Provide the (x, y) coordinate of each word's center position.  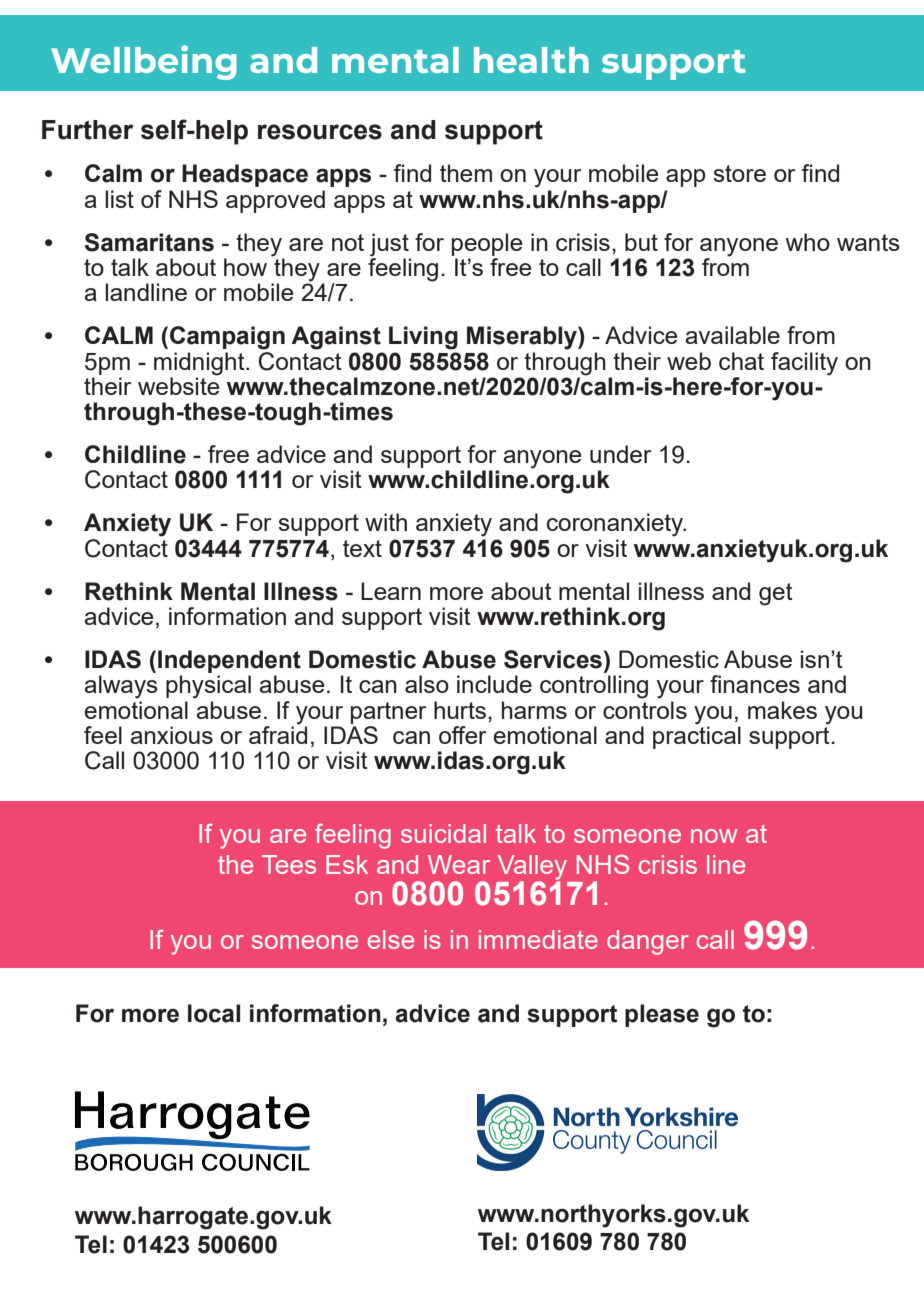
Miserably (523, 338)
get (776, 594)
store (739, 173)
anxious (171, 735)
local (214, 1013)
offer (462, 735)
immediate (538, 939)
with (386, 522)
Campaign (227, 338)
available (732, 335)
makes (782, 710)
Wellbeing (144, 62)
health (531, 60)
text (362, 548)
